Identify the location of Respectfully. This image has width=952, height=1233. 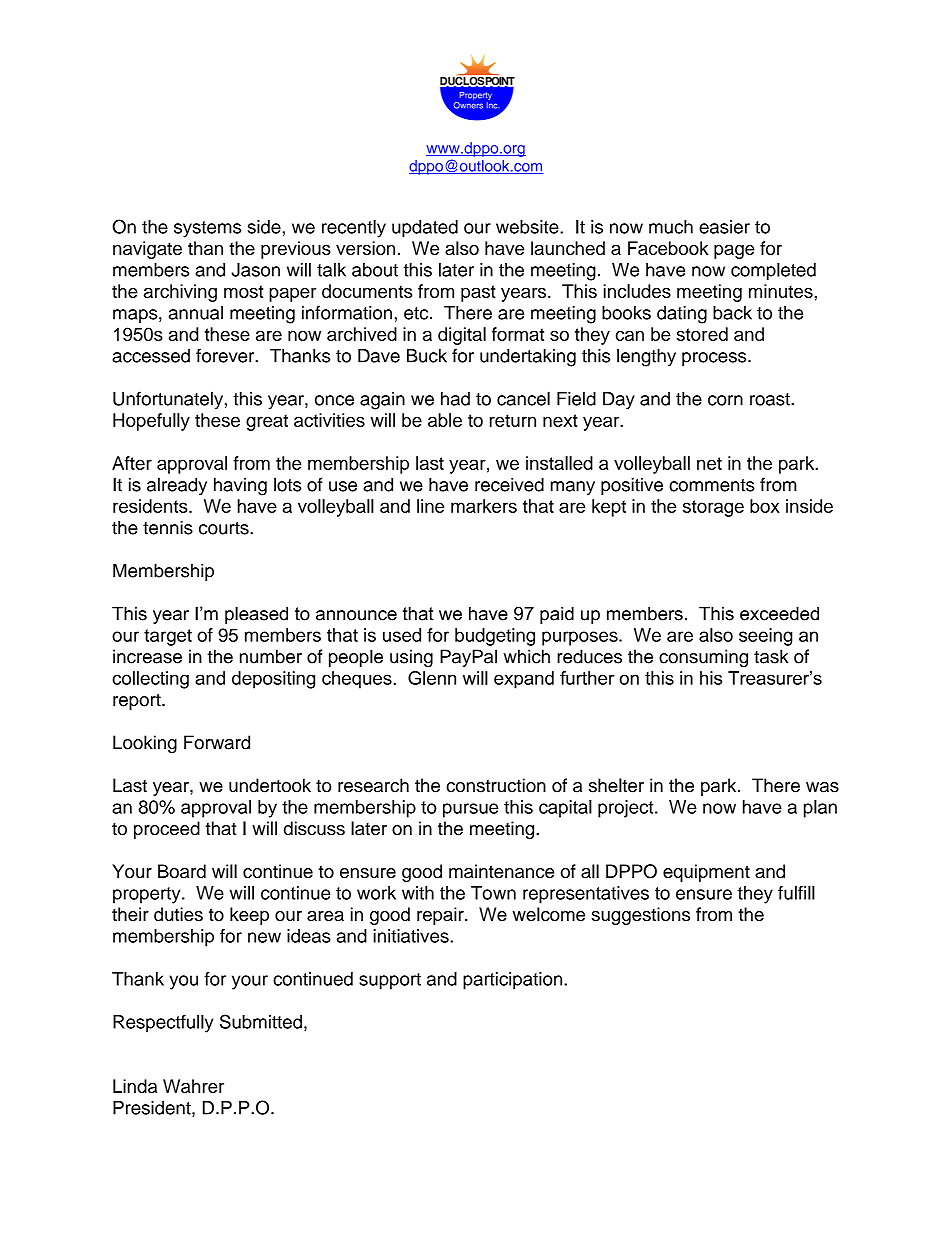
(163, 1024).
